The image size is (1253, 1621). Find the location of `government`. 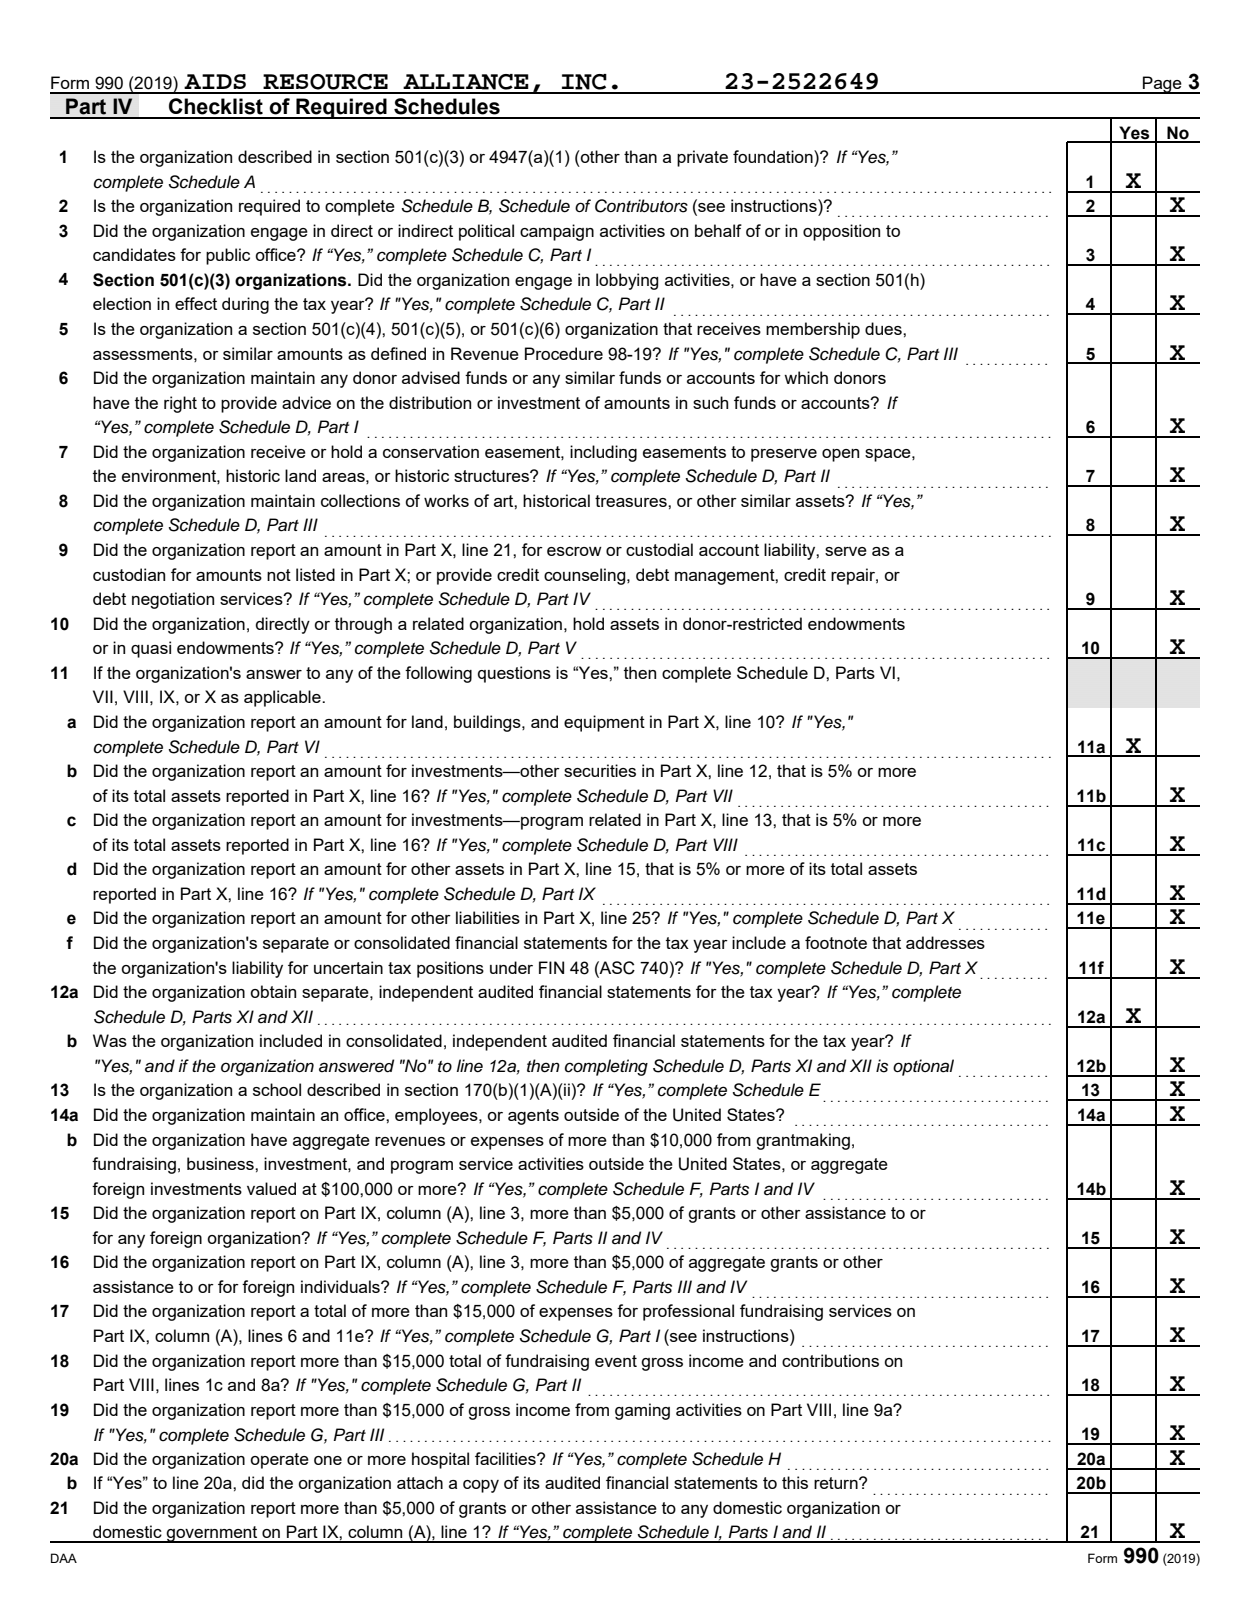

government is located at coordinates (212, 1534).
